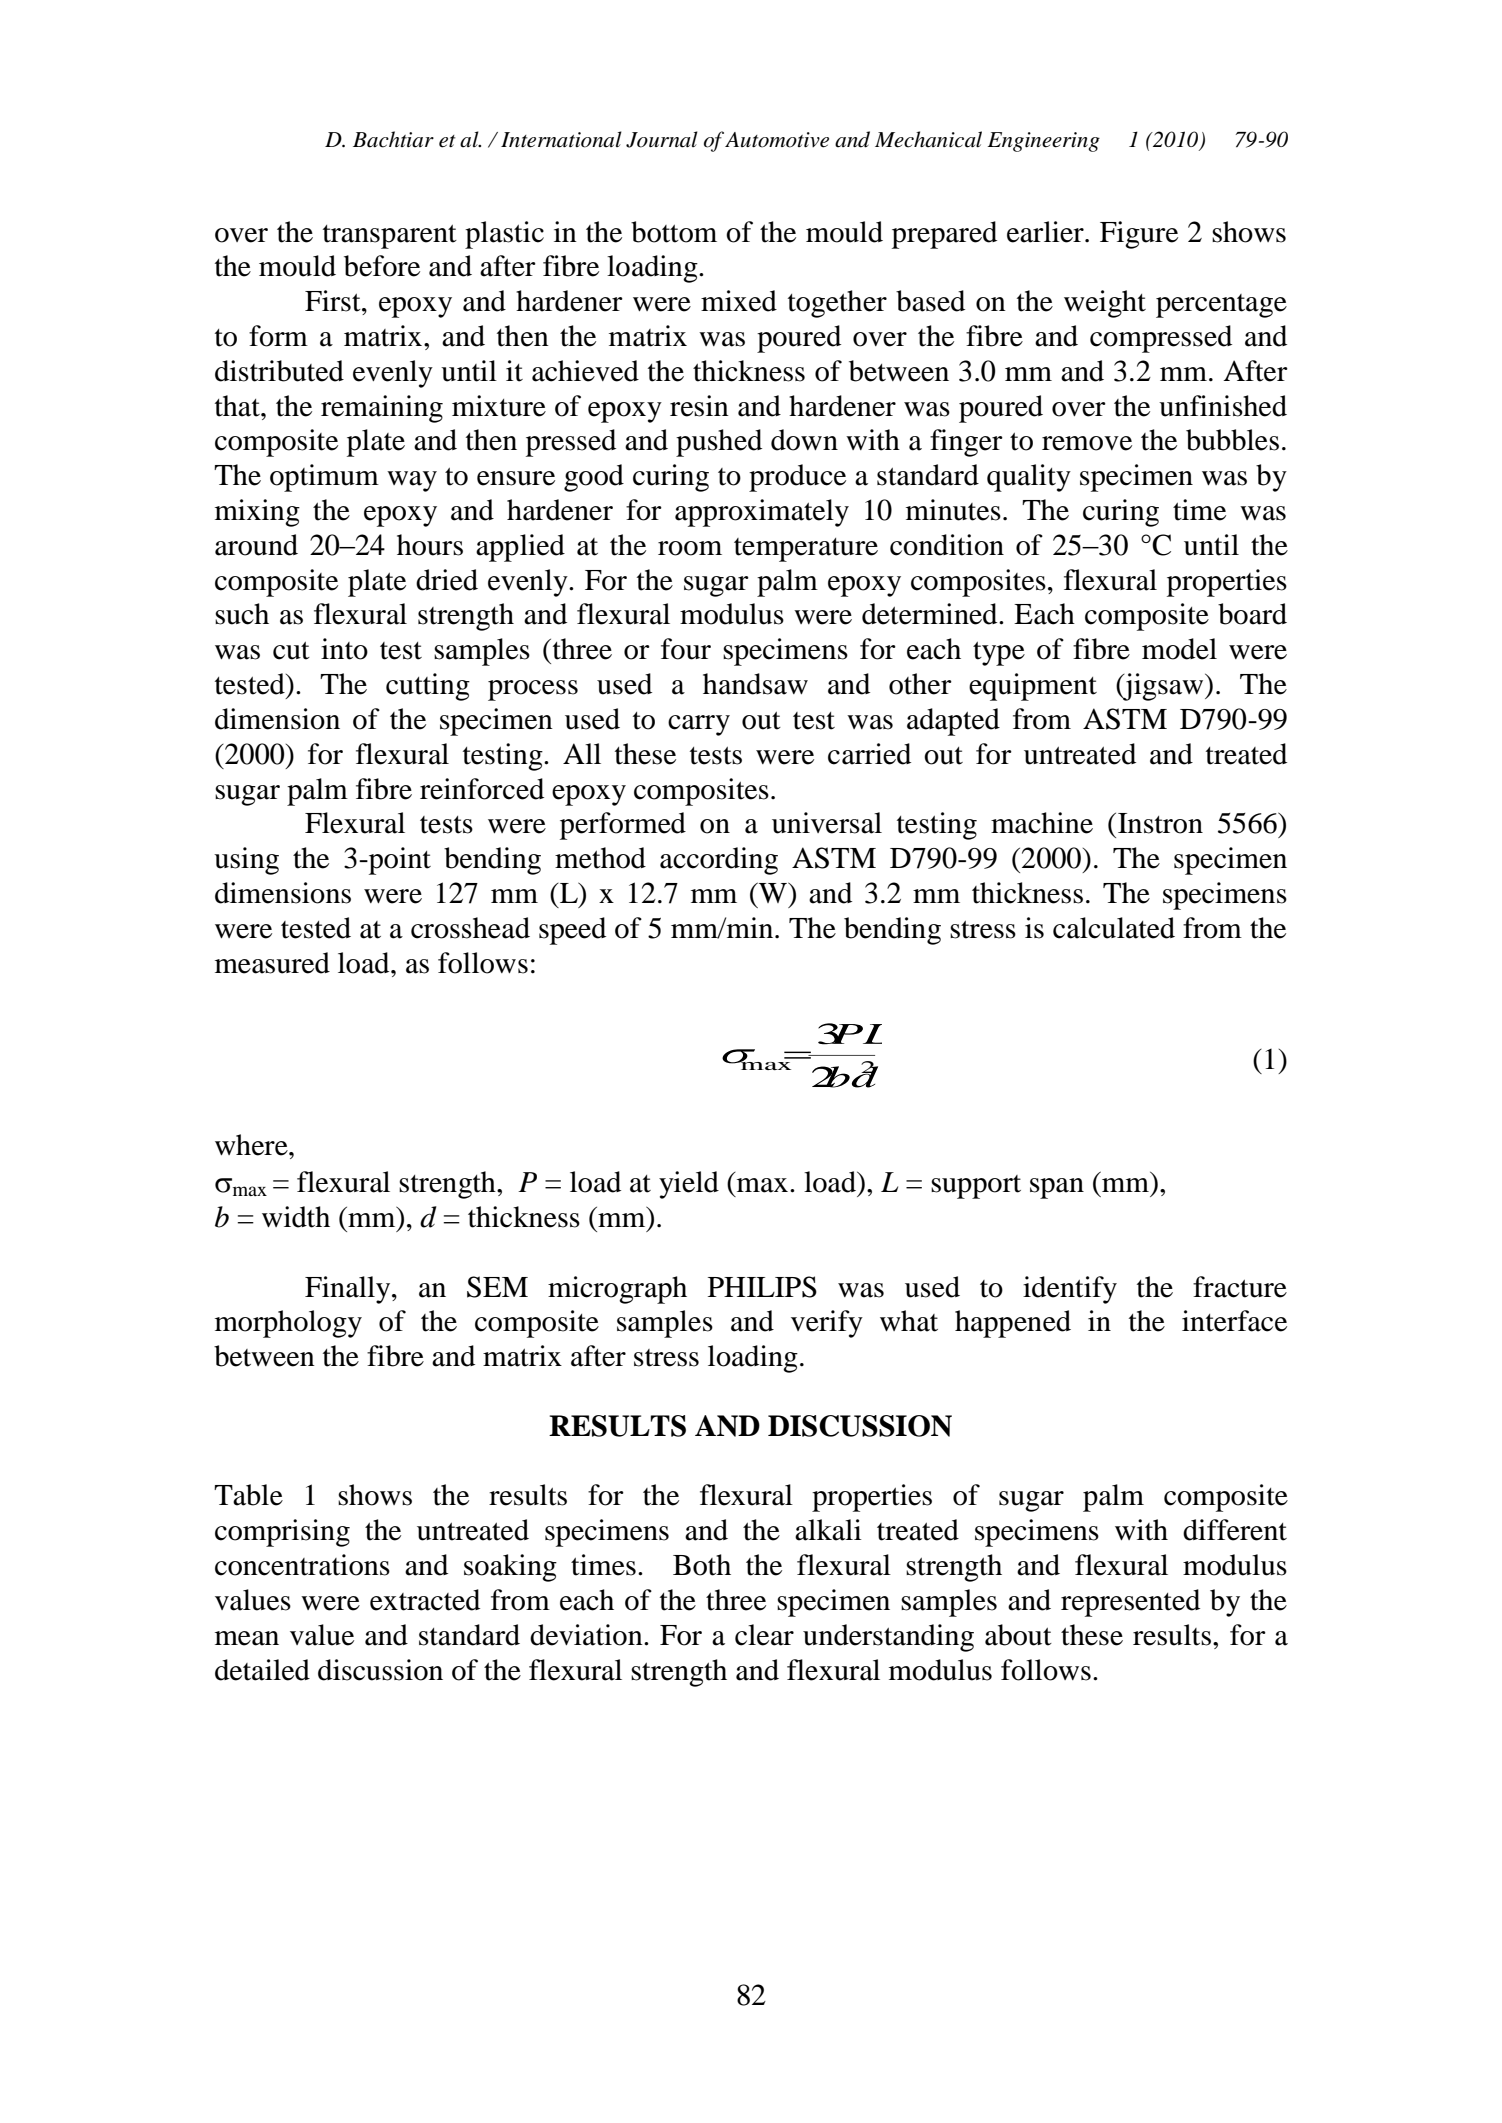 The width and height of the screenshot is (1502, 2123). I want to click on represented, so click(1130, 1603).
